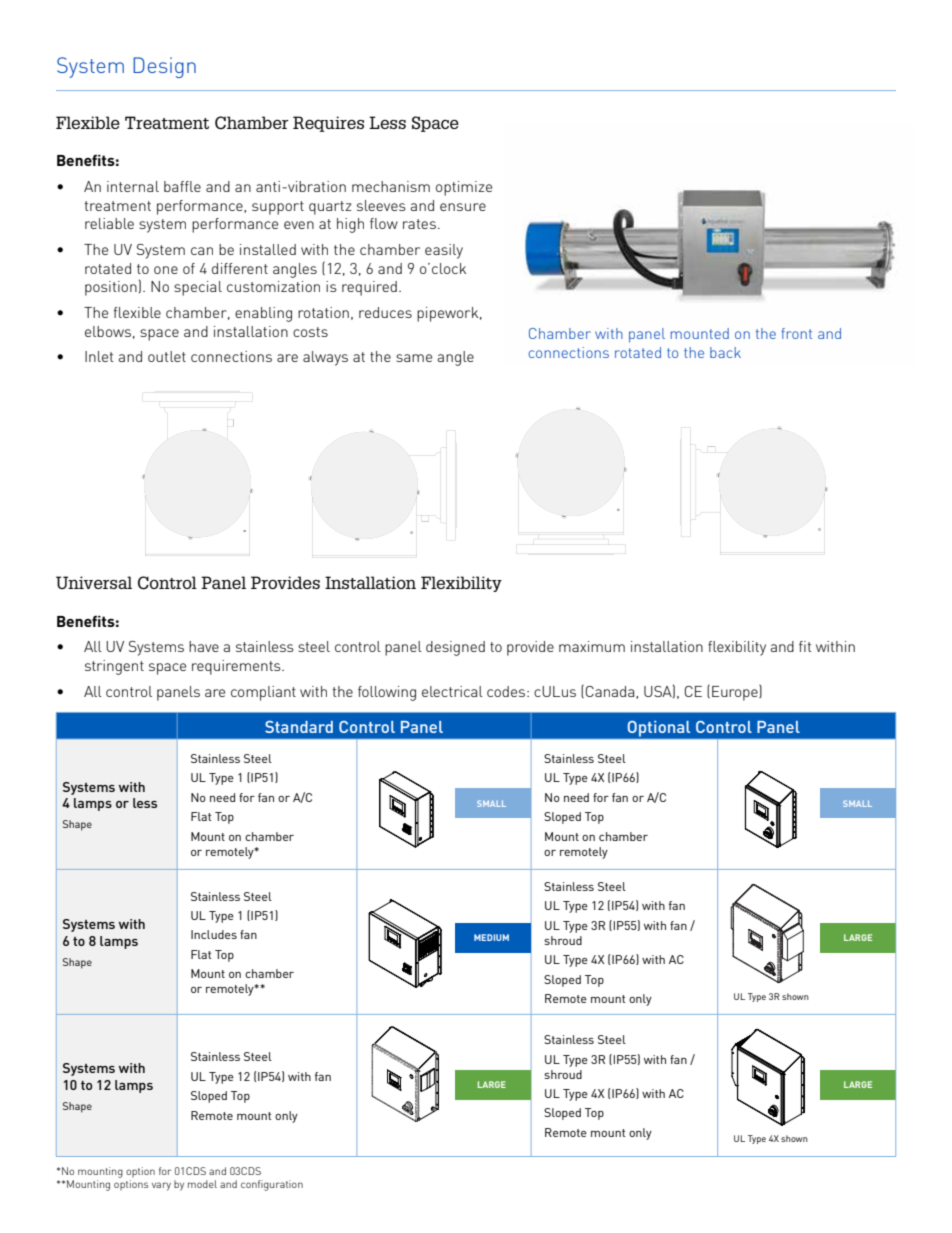  Describe the element at coordinates (736, 692) in the page. I see `Europe` at that location.
